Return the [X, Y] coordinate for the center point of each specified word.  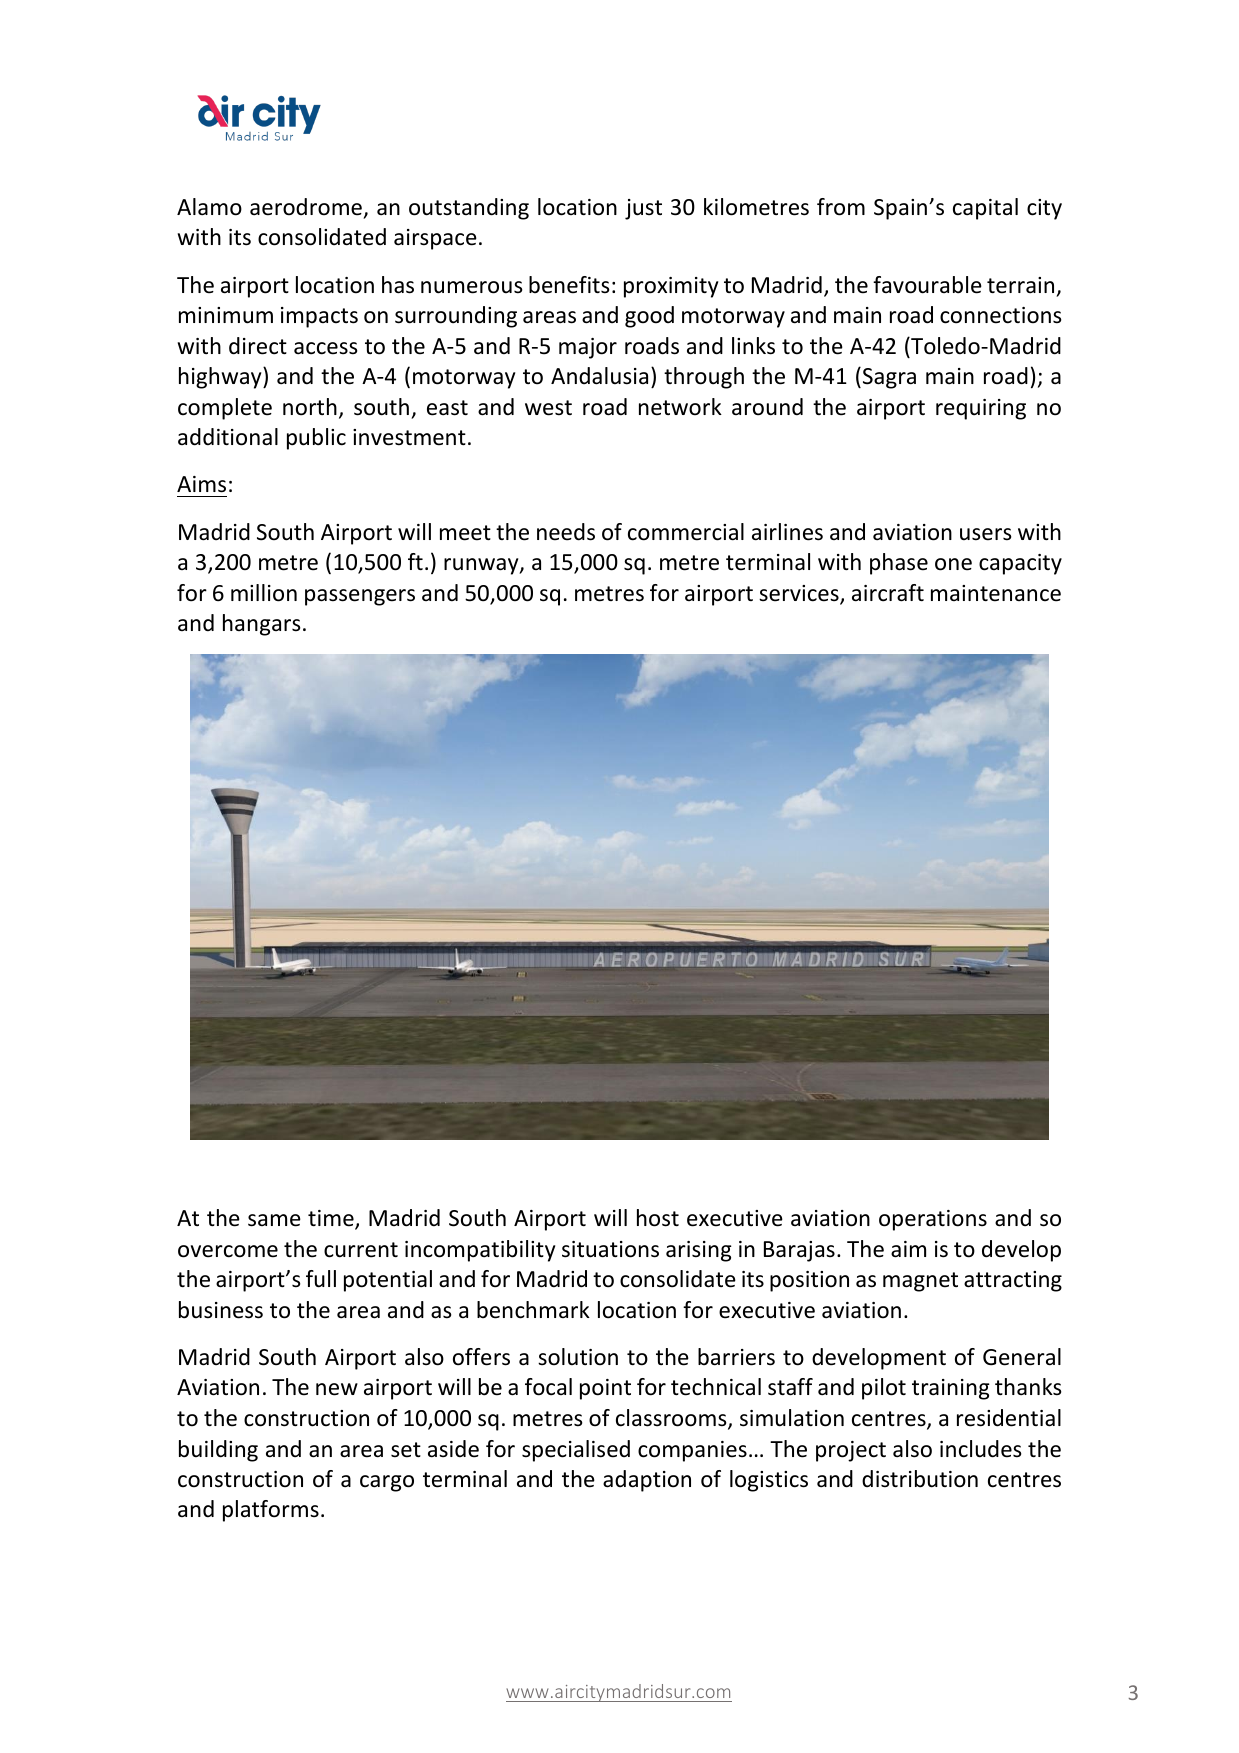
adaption [647, 1481]
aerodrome [306, 207]
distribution [920, 1479]
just [643, 209]
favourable [927, 285]
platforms [271, 1511]
